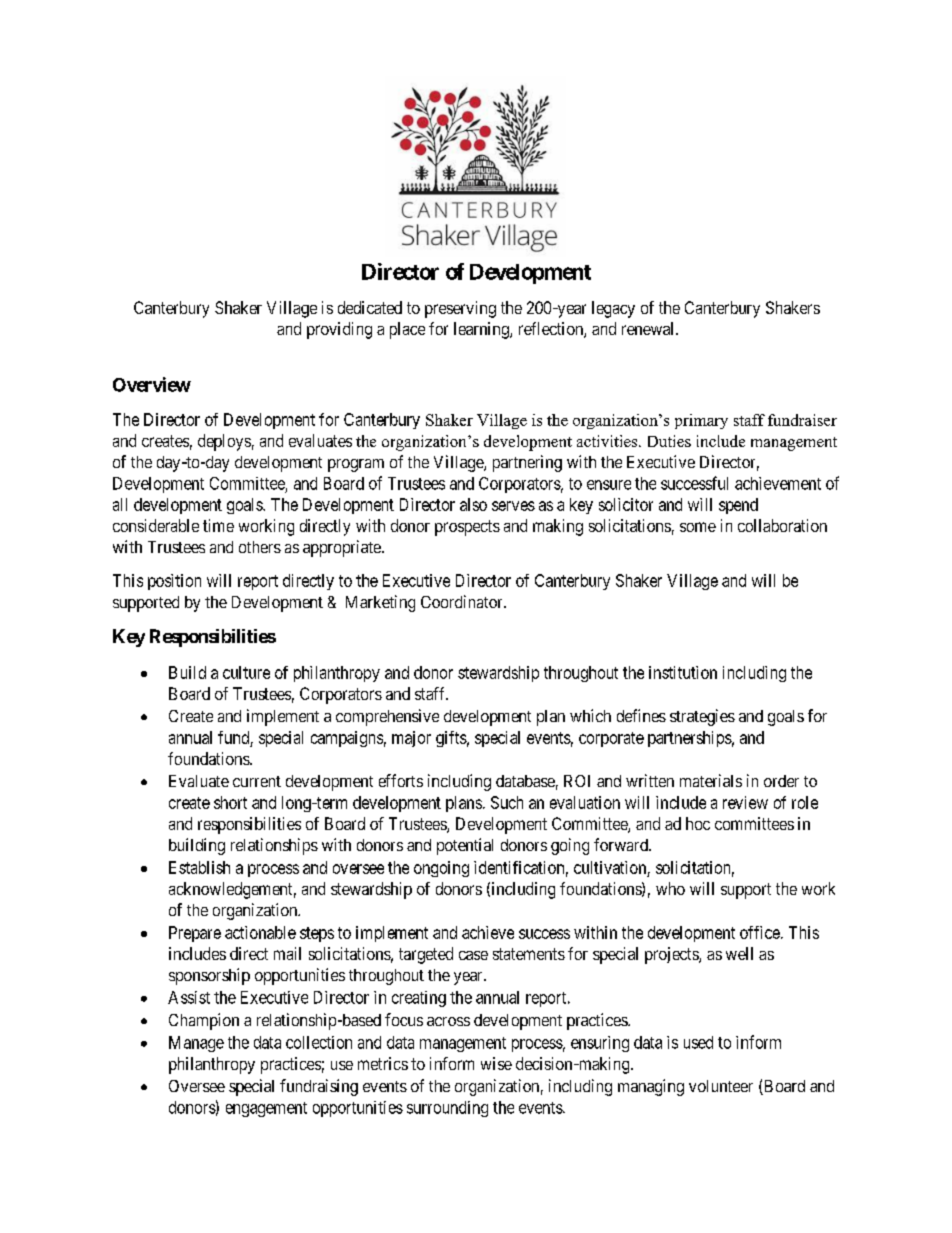 The image size is (952, 1233). I want to click on Overview, so click(152, 384).
